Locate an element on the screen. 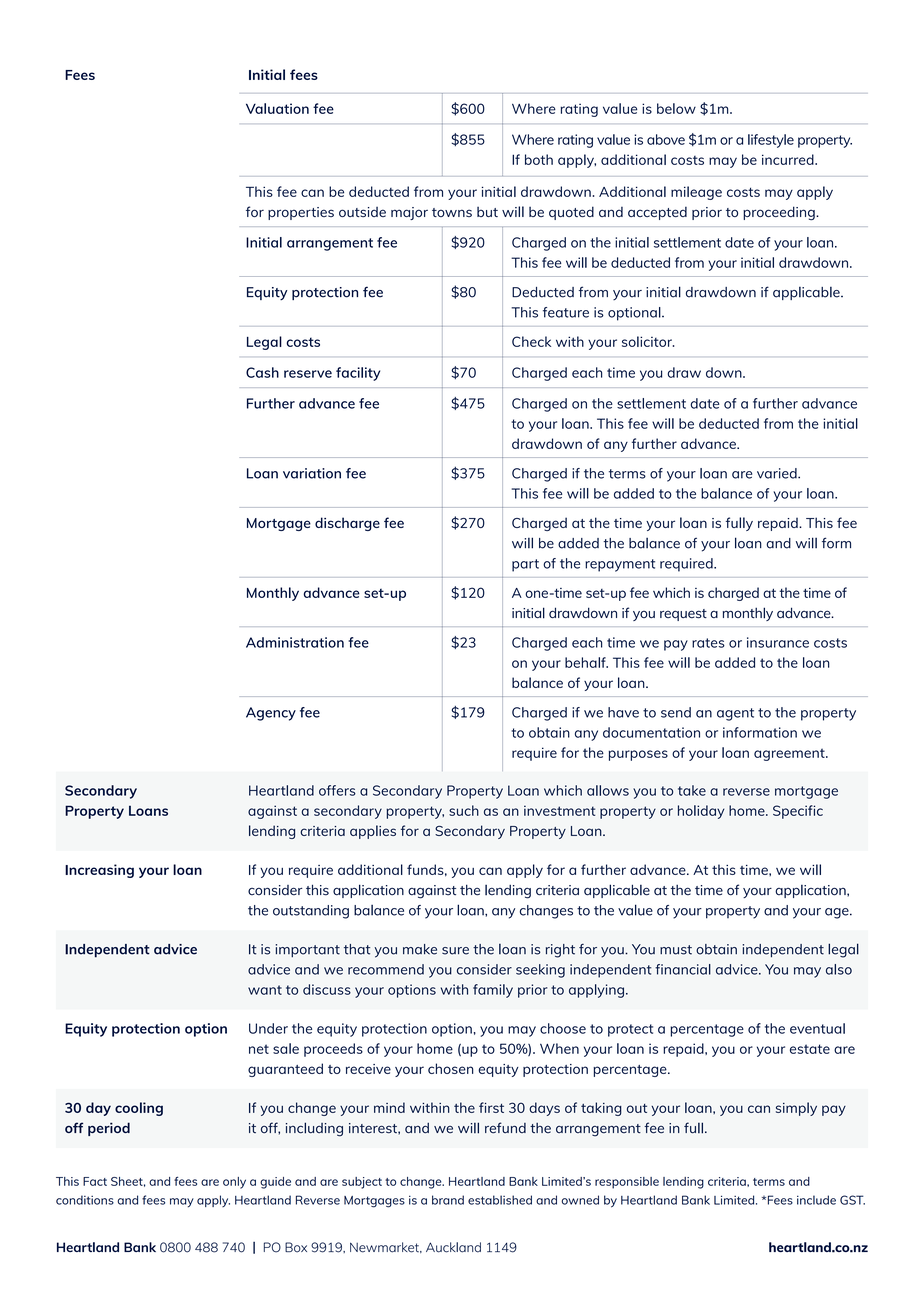  Valuation is located at coordinates (277, 108).
